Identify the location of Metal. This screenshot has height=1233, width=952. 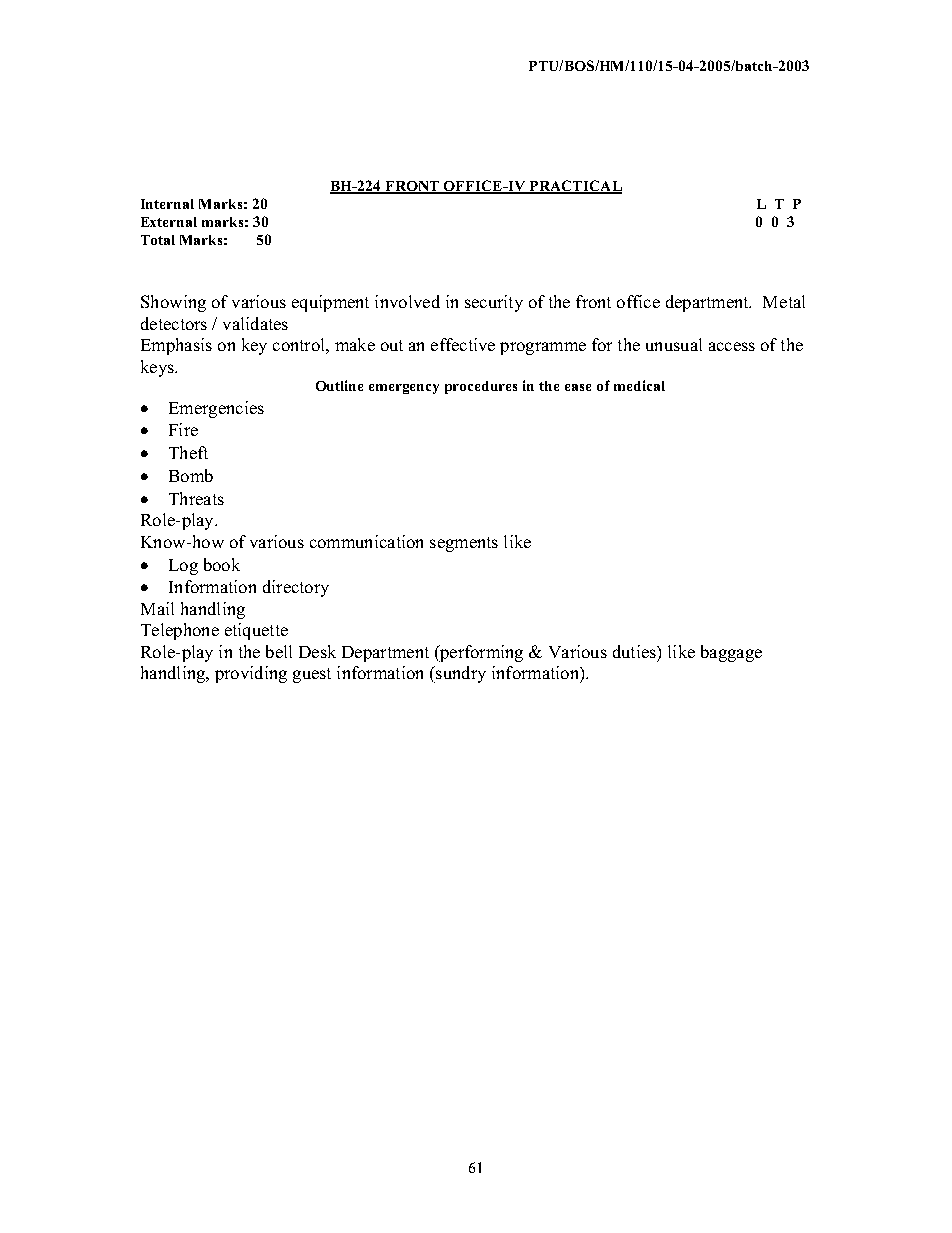
(784, 301).
